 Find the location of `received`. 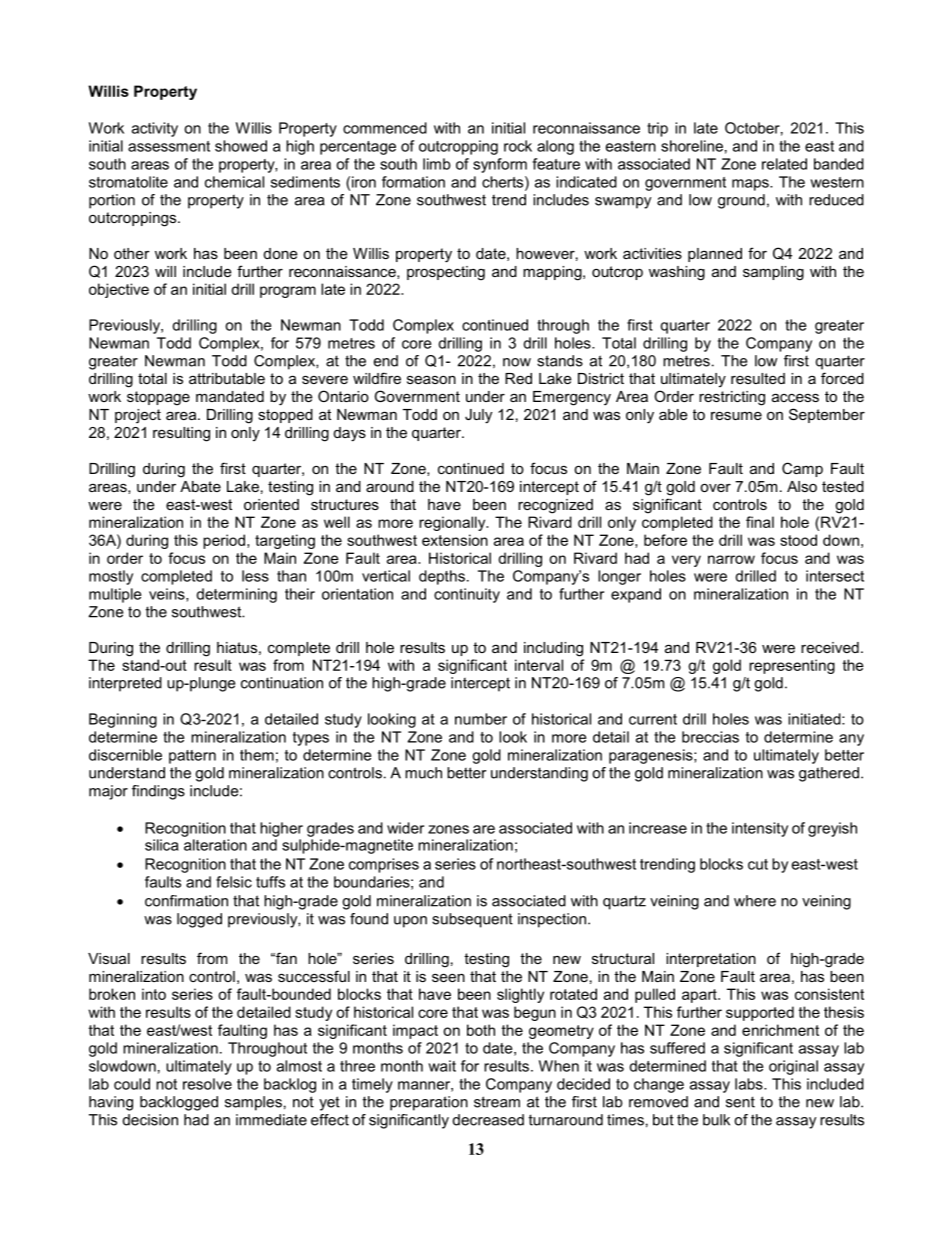

received is located at coordinates (830, 647).
